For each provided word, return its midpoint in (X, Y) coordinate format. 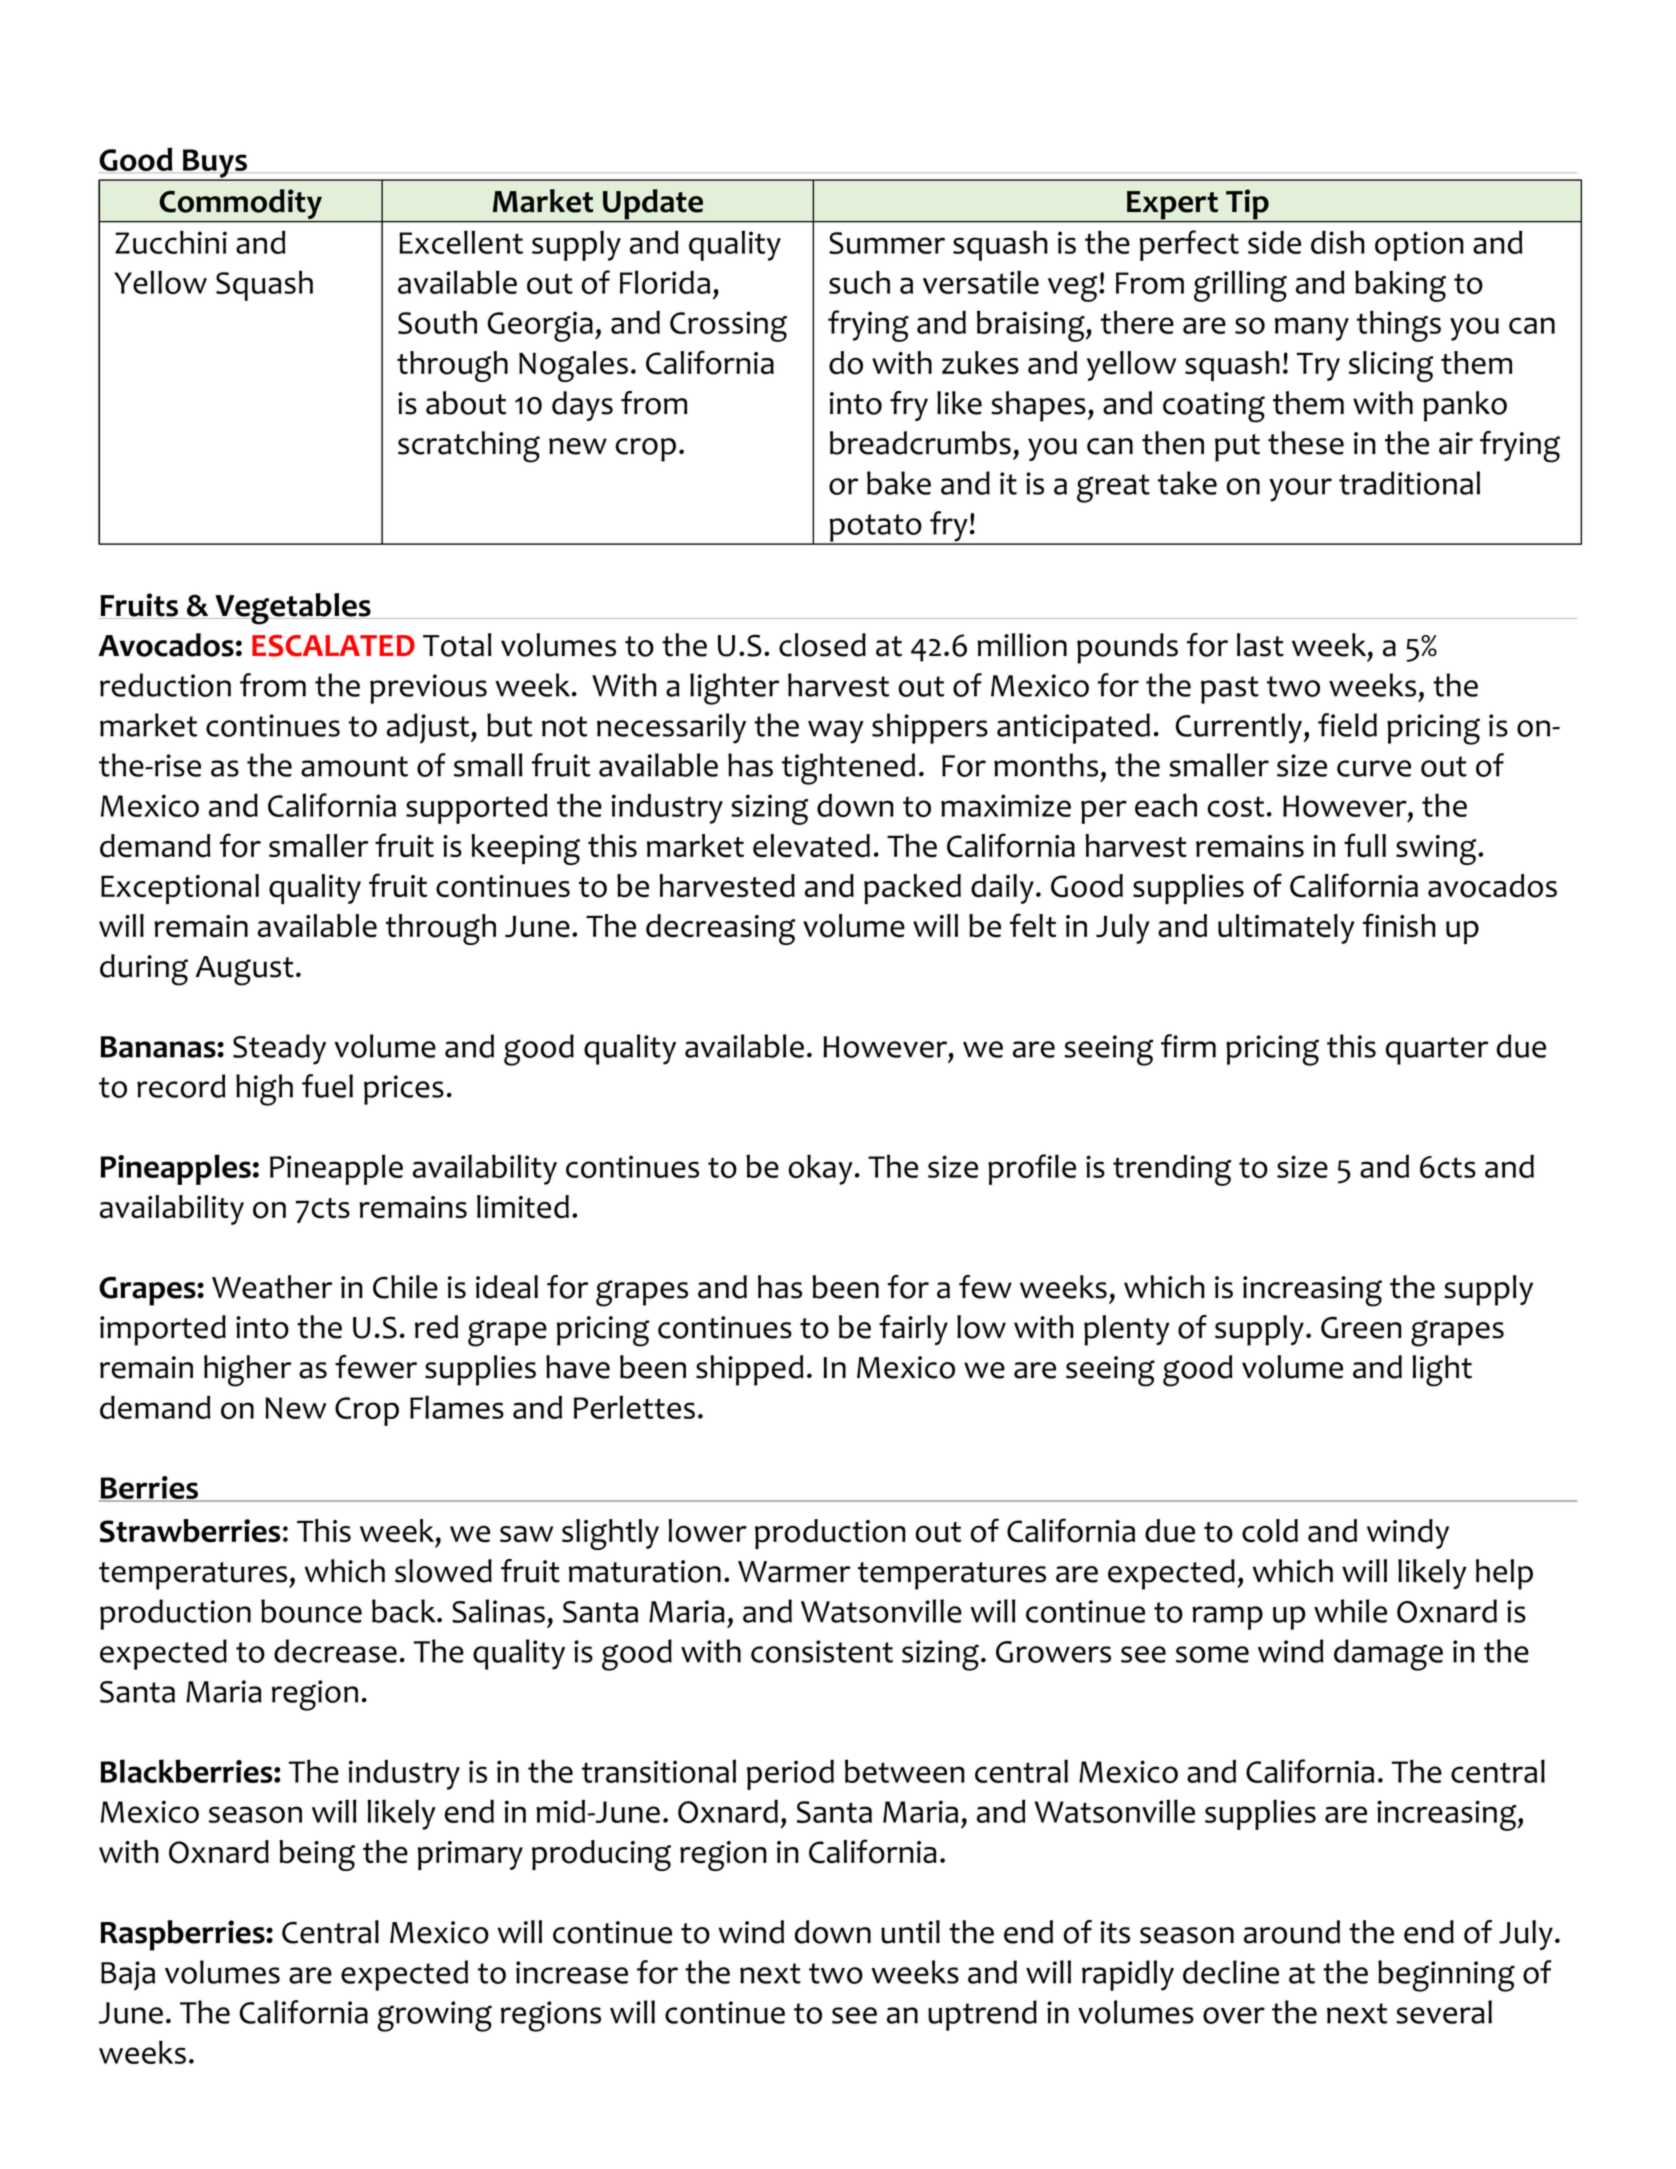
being (317, 1855)
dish (1338, 242)
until (910, 1932)
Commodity (241, 205)
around (1292, 1932)
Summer (887, 243)
